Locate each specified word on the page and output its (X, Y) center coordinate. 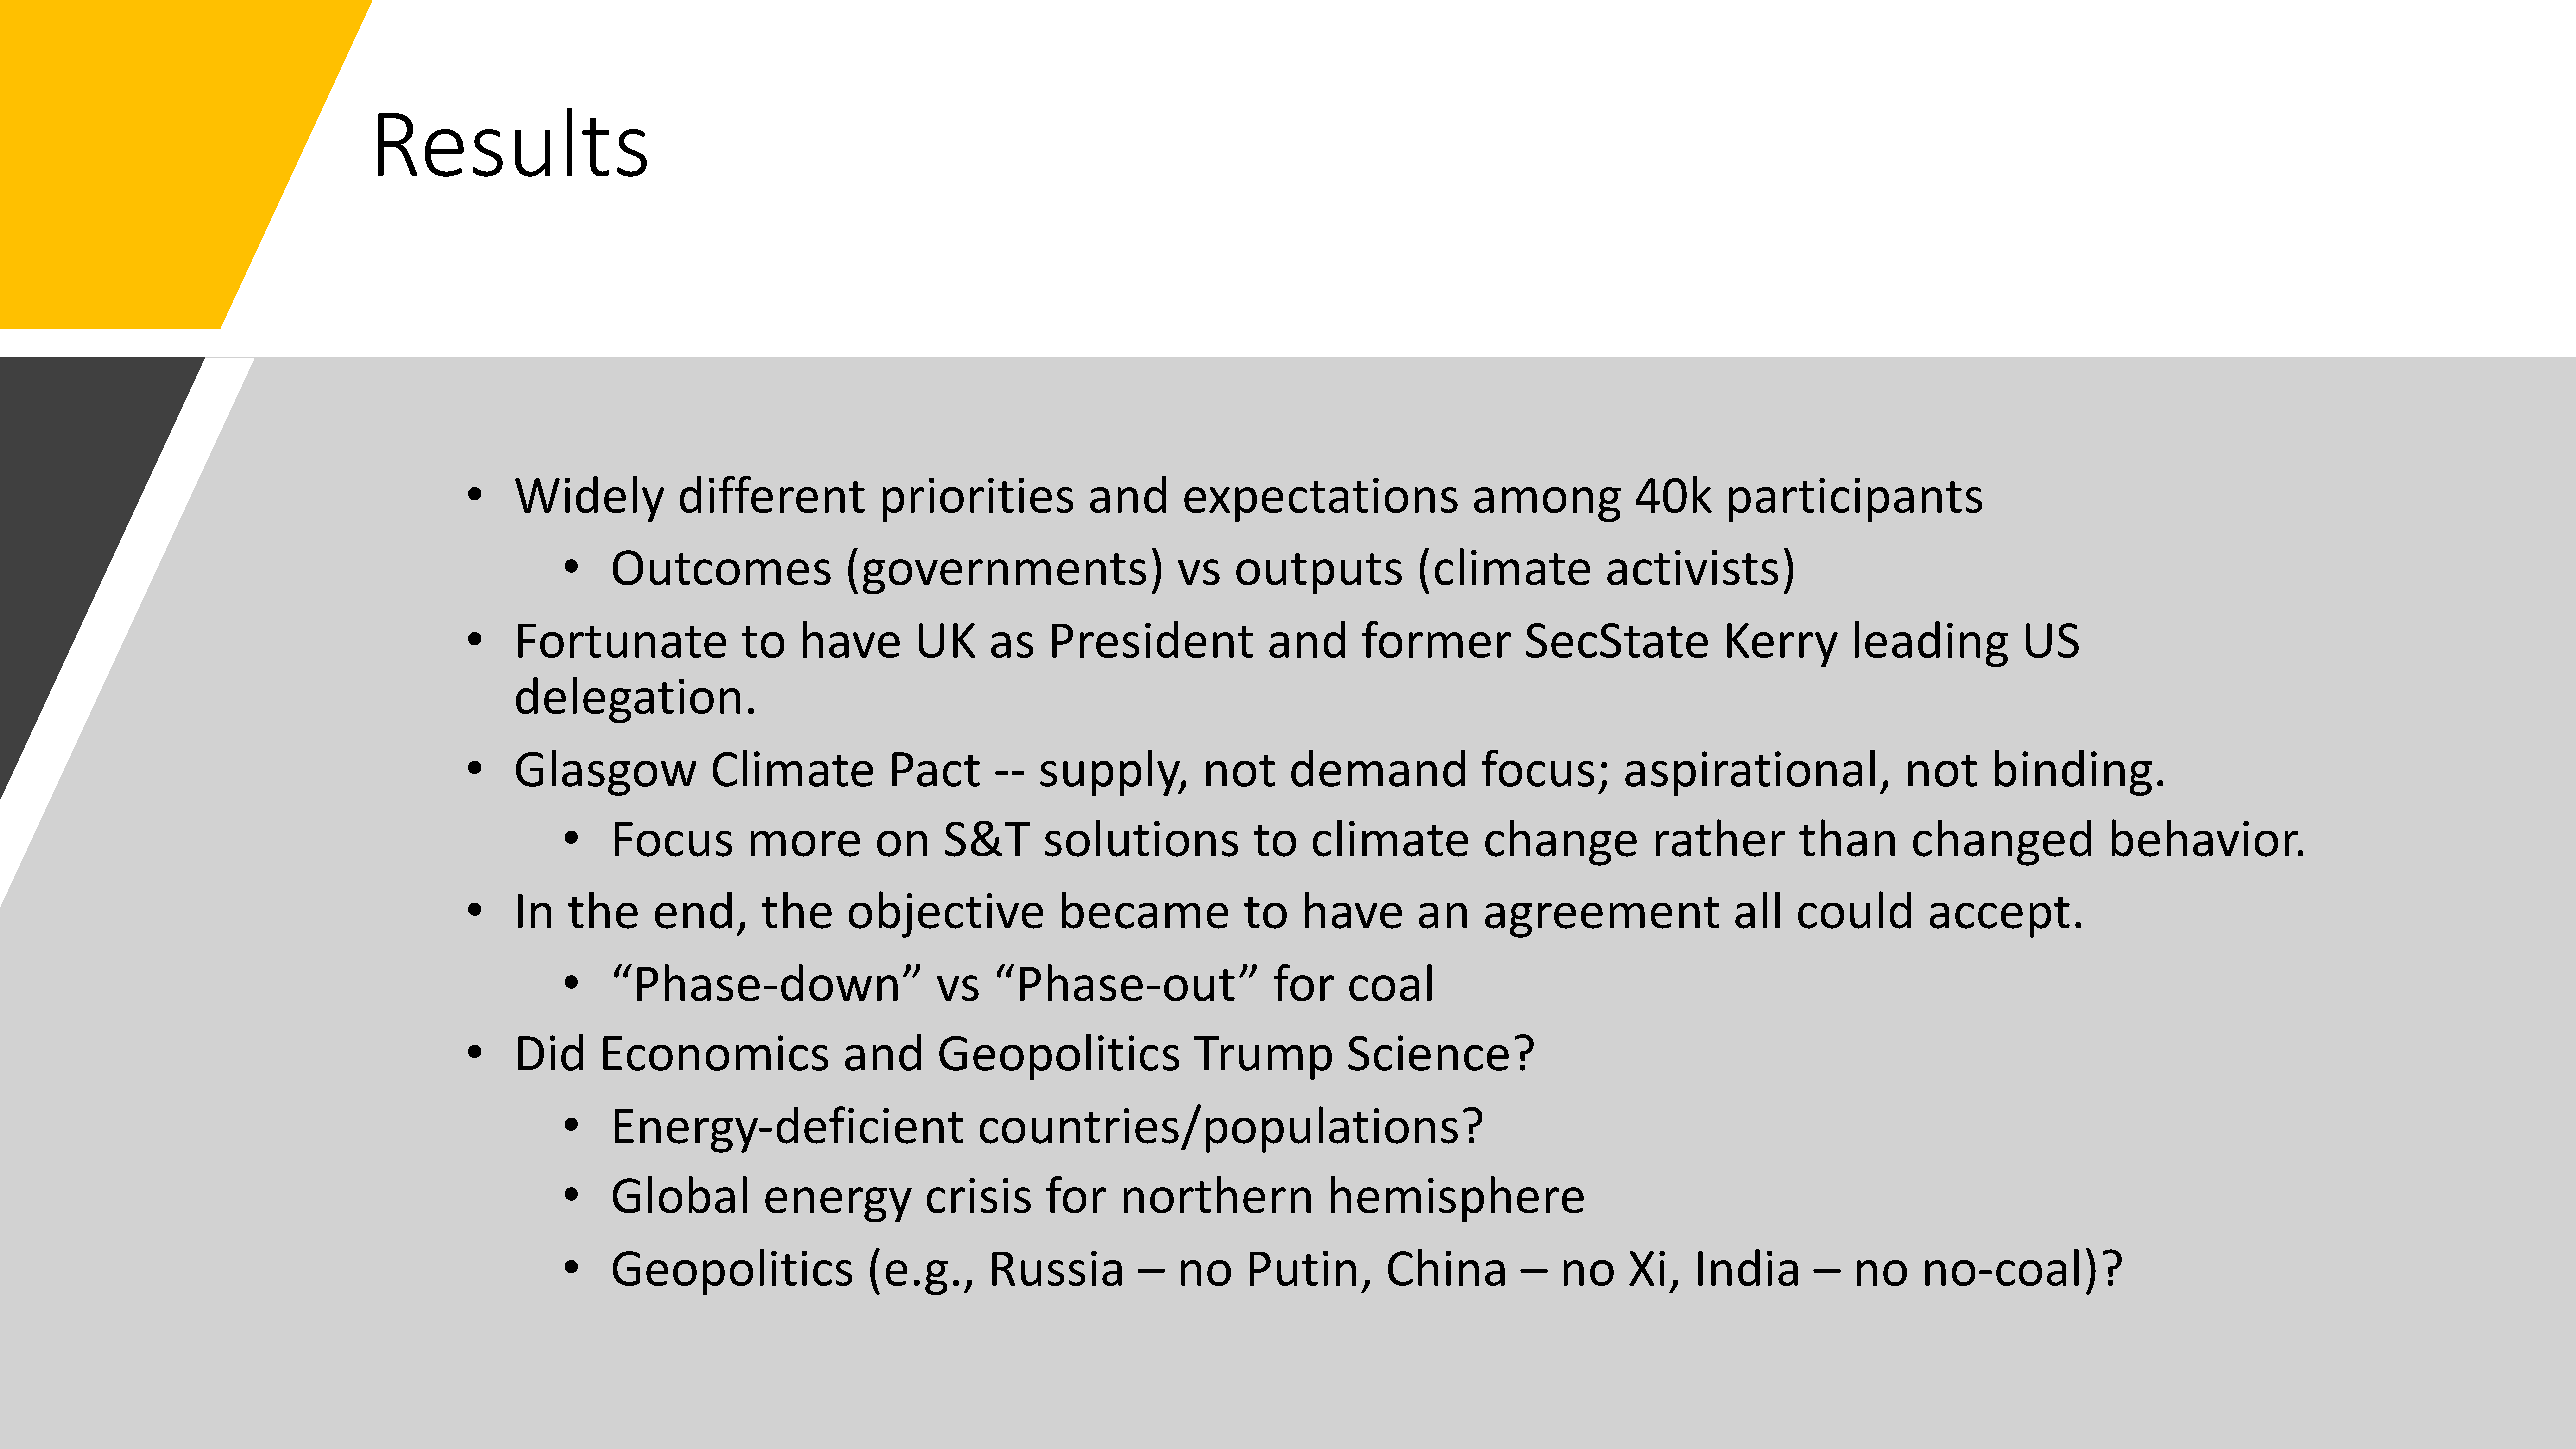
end (693, 910)
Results (512, 142)
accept (2000, 917)
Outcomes (722, 567)
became (1145, 910)
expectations (1321, 500)
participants (1855, 500)
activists (1692, 567)
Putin (1303, 1268)
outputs (1319, 573)
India (1748, 1267)
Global (680, 1194)
